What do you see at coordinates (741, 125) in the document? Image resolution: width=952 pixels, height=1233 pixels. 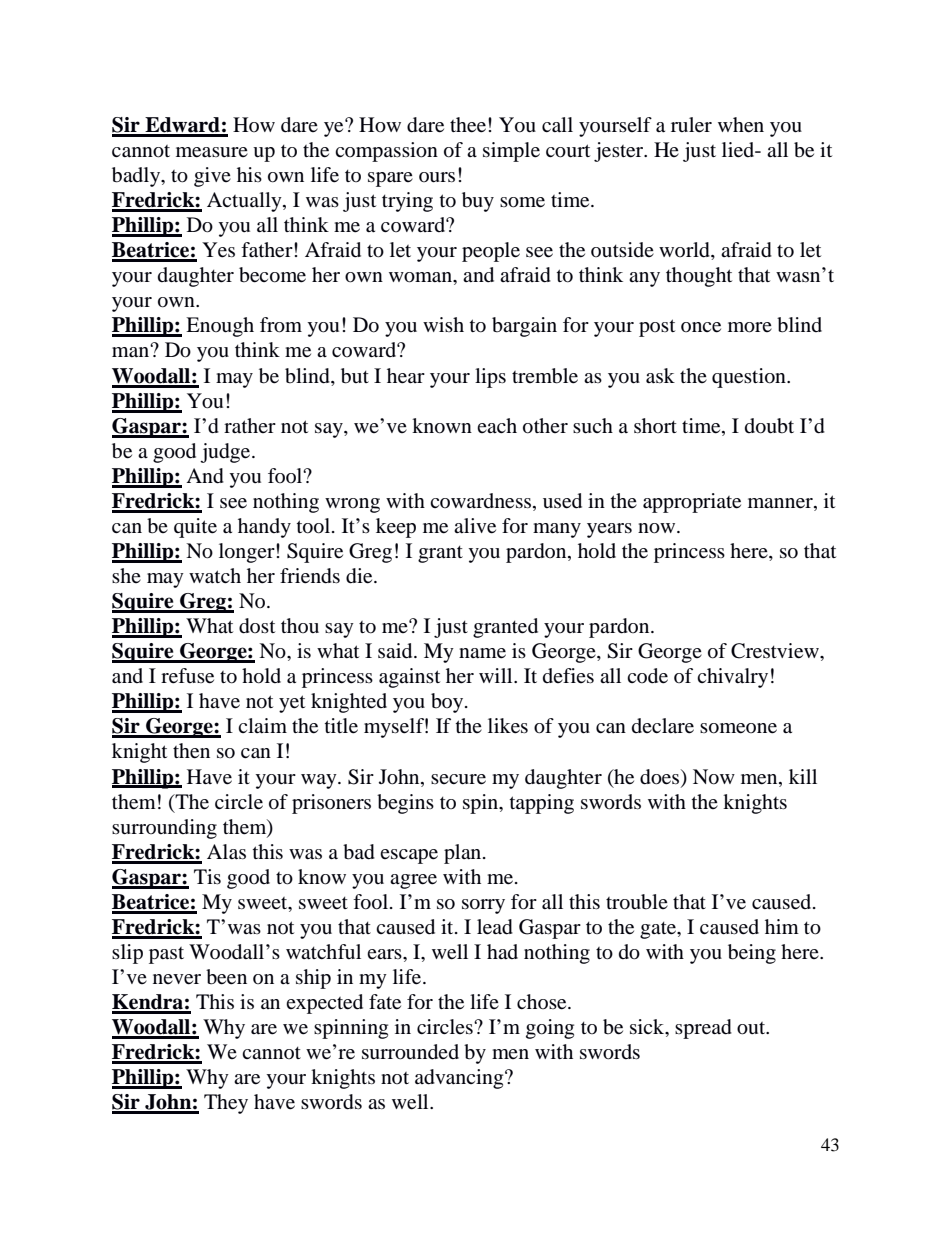 I see `when` at bounding box center [741, 125].
